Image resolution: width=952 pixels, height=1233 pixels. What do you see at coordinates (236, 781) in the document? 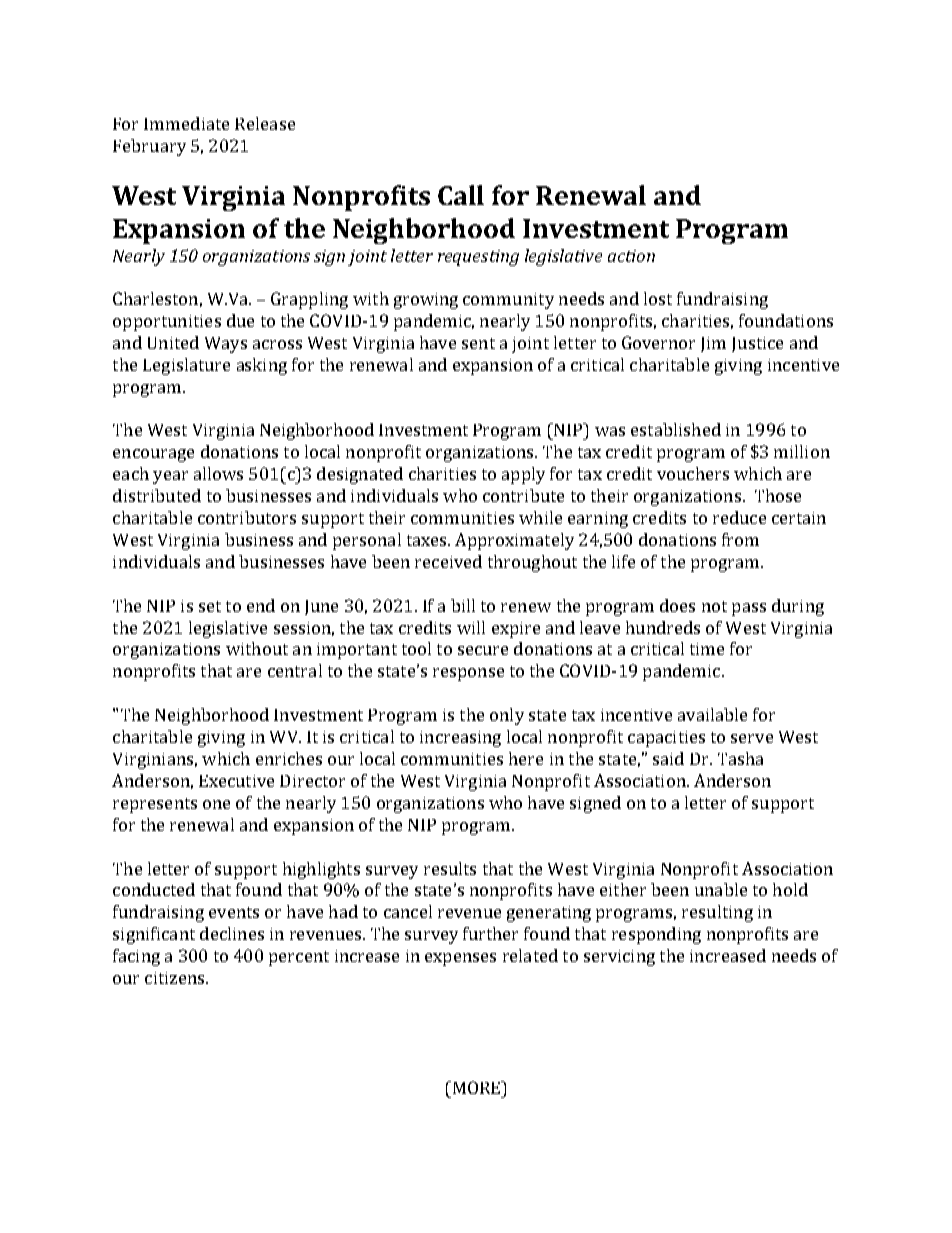
I see `Executive` at bounding box center [236, 781].
